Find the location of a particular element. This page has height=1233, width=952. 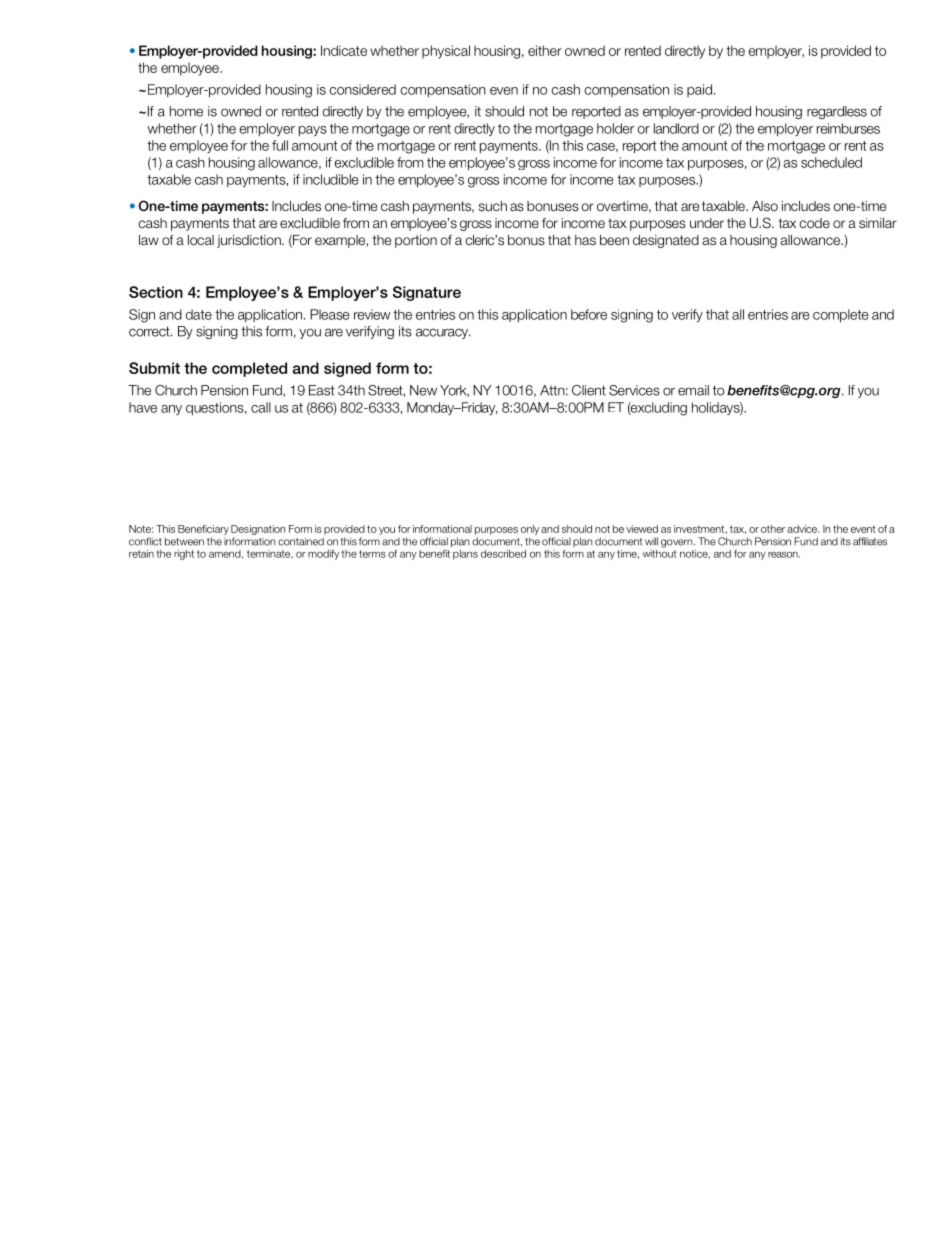

code is located at coordinates (814, 223).
